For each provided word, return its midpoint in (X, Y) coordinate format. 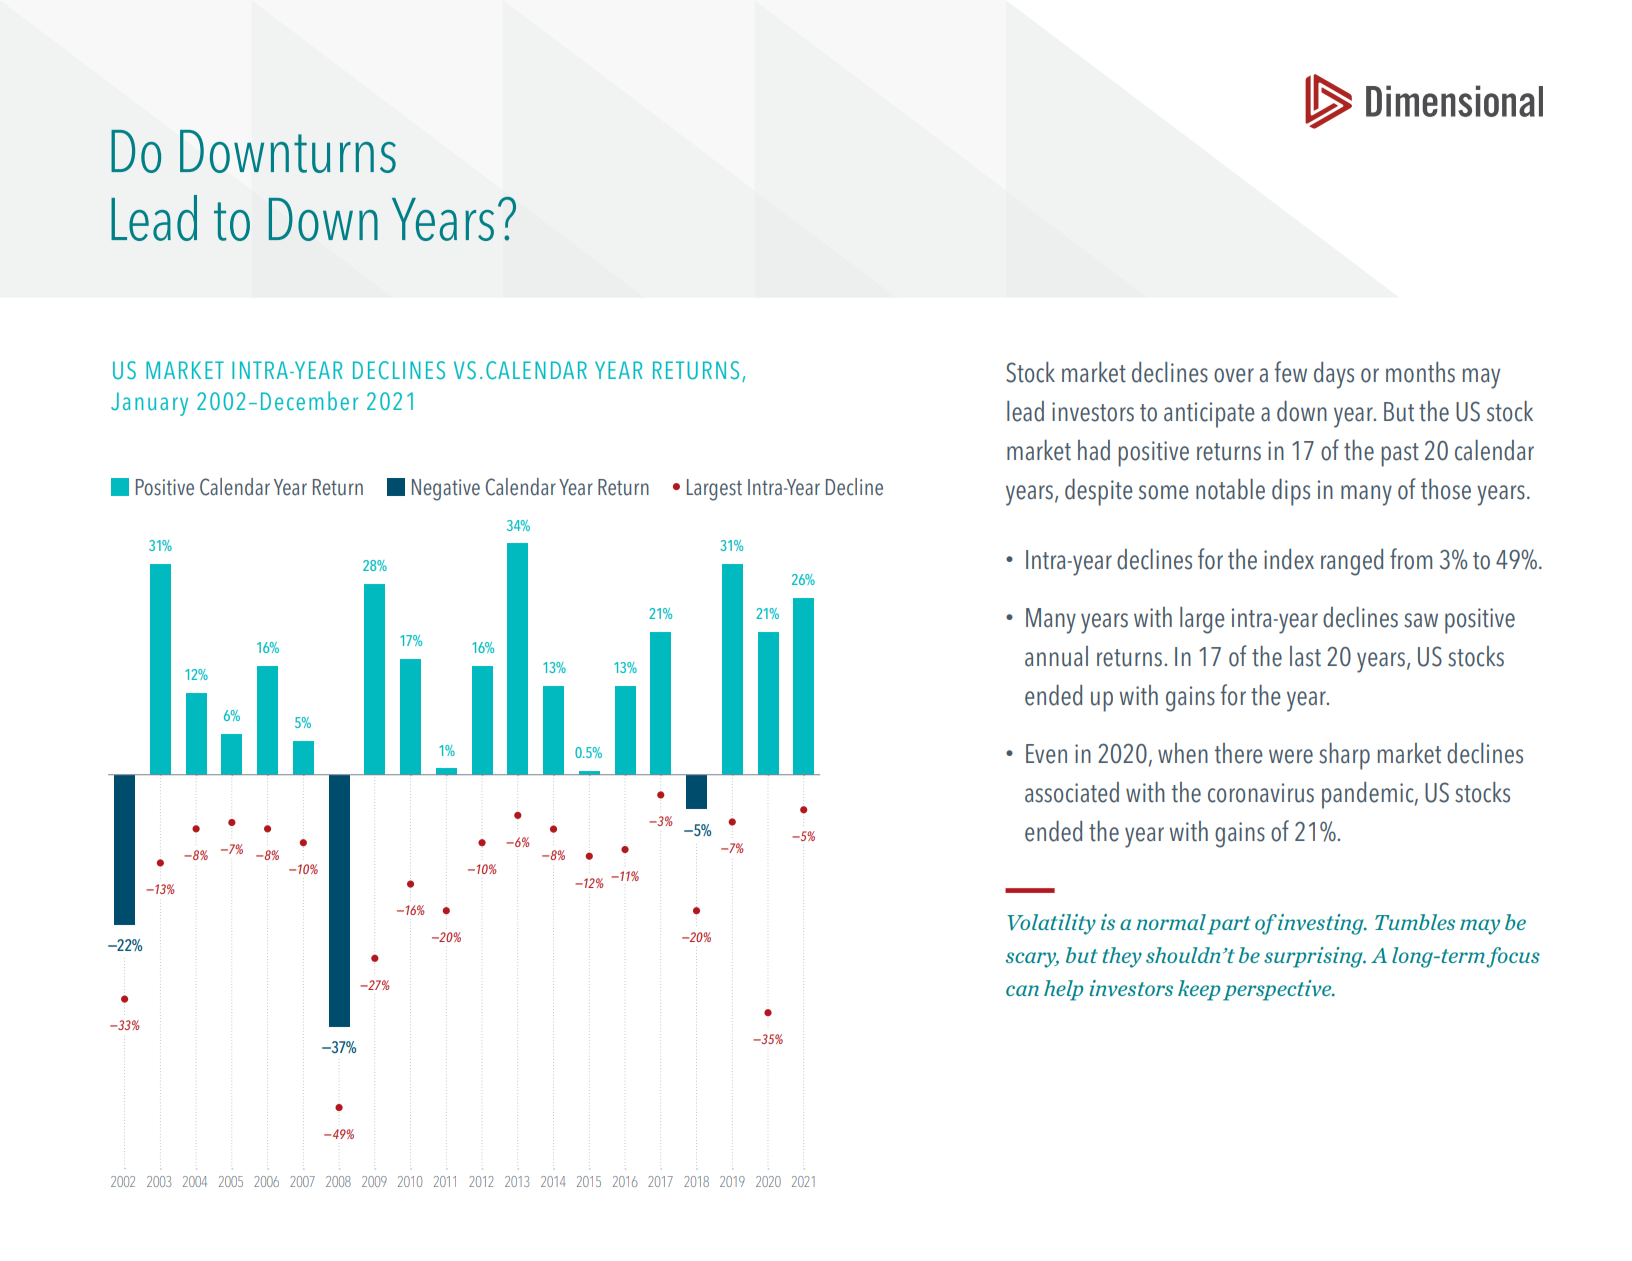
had (1094, 450)
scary (1032, 960)
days (1334, 375)
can (1022, 990)
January (149, 404)
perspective (1278, 990)
